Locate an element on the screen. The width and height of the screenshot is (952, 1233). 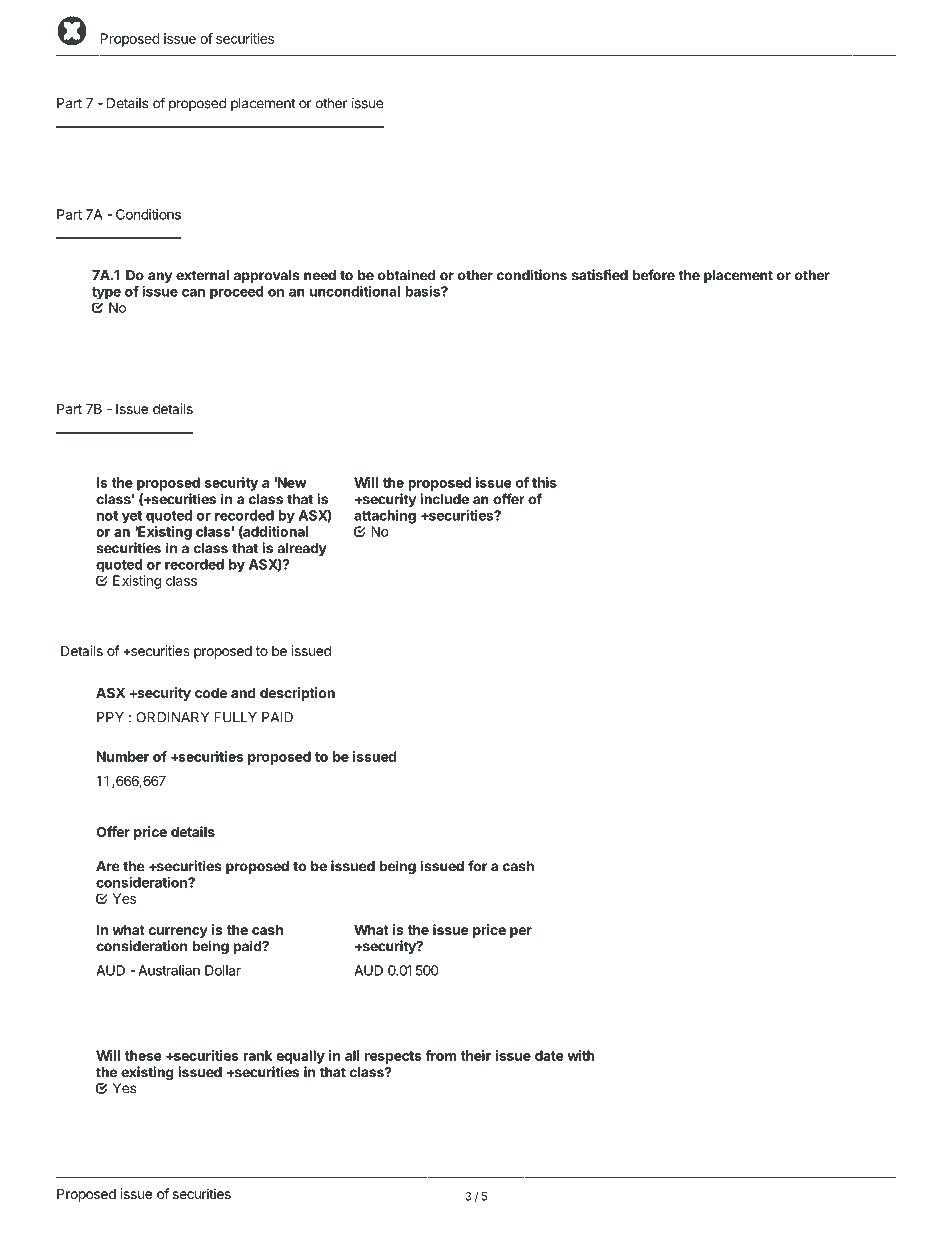
unconditional is located at coordinates (355, 291).
